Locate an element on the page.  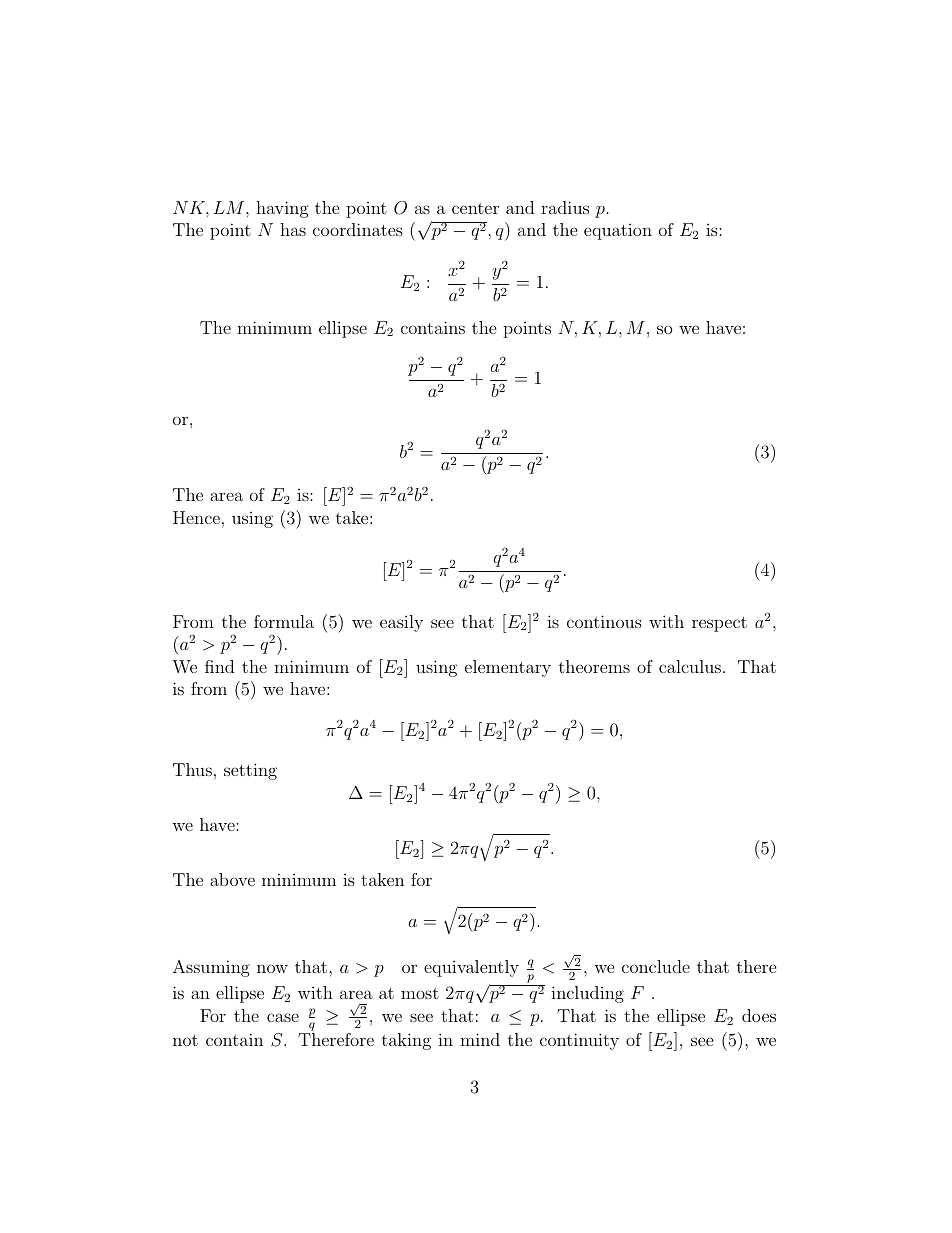
mind is located at coordinates (480, 1039).
